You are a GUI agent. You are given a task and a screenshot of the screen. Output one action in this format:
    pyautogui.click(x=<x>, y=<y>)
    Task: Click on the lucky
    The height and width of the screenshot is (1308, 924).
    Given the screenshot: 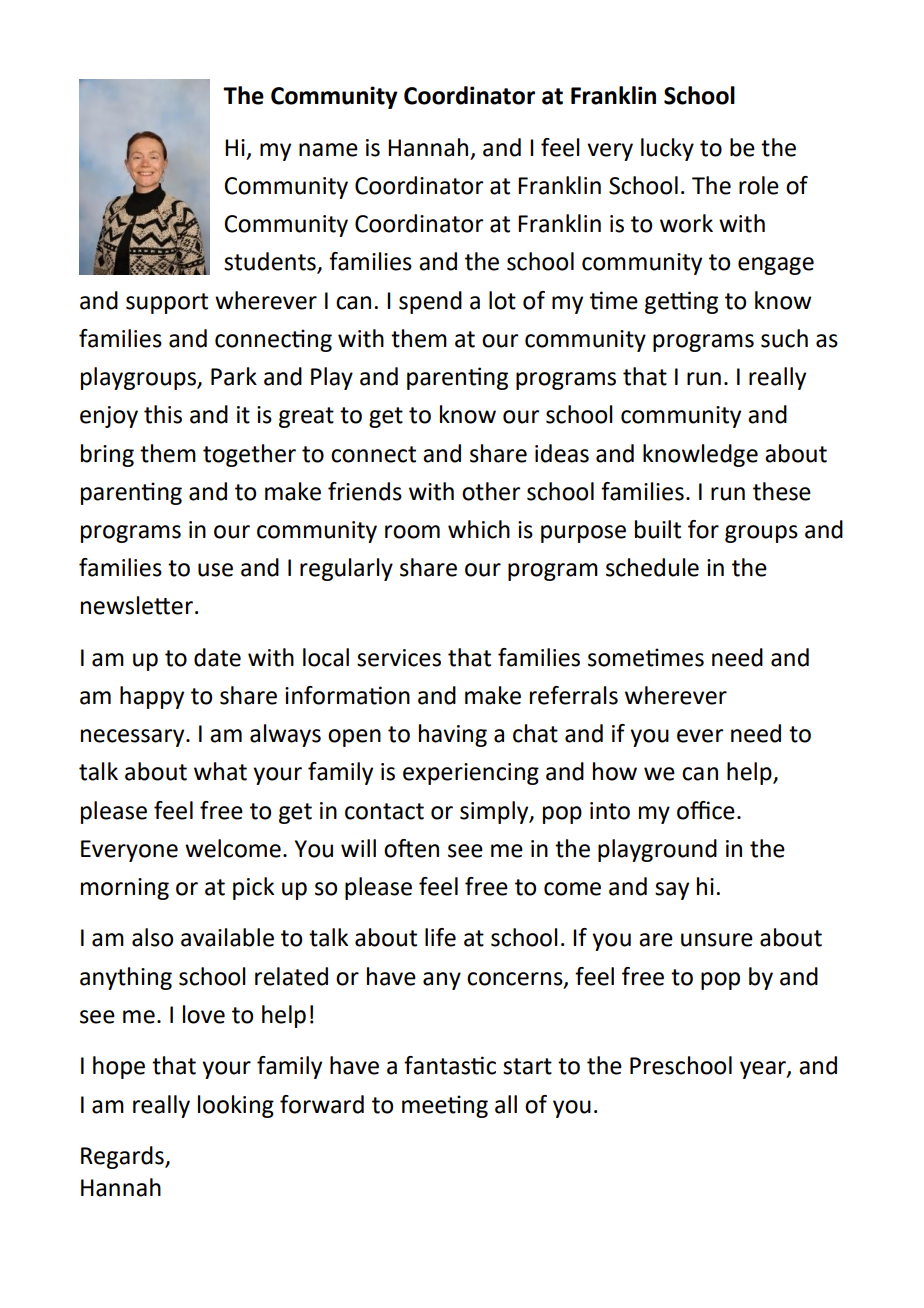 What is the action you would take?
    pyautogui.click(x=667, y=149)
